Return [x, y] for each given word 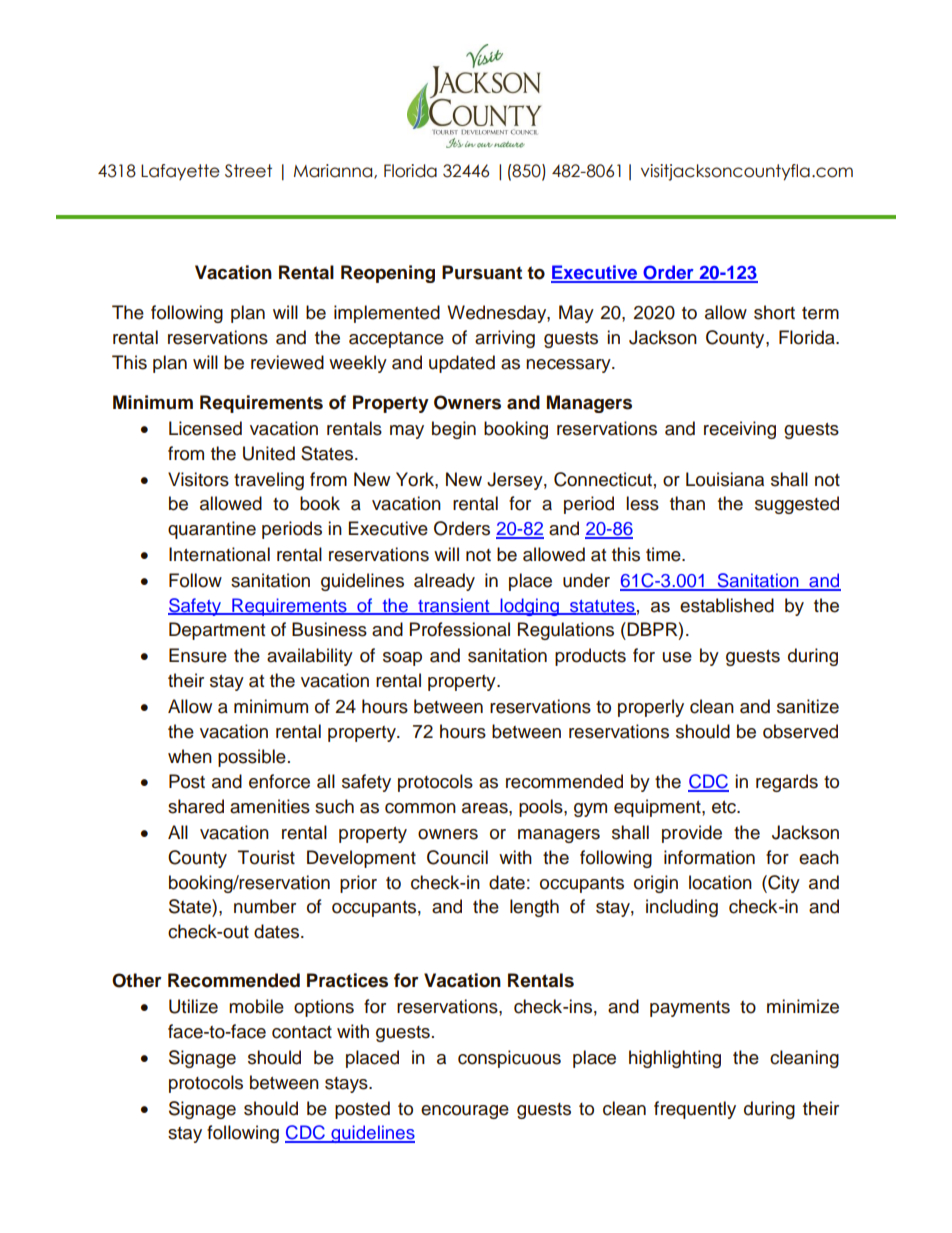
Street [248, 171]
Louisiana [725, 479]
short [774, 312]
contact [302, 1032]
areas [486, 808]
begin [454, 430]
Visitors [198, 479]
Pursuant [482, 272]
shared [196, 806]
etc [725, 807]
